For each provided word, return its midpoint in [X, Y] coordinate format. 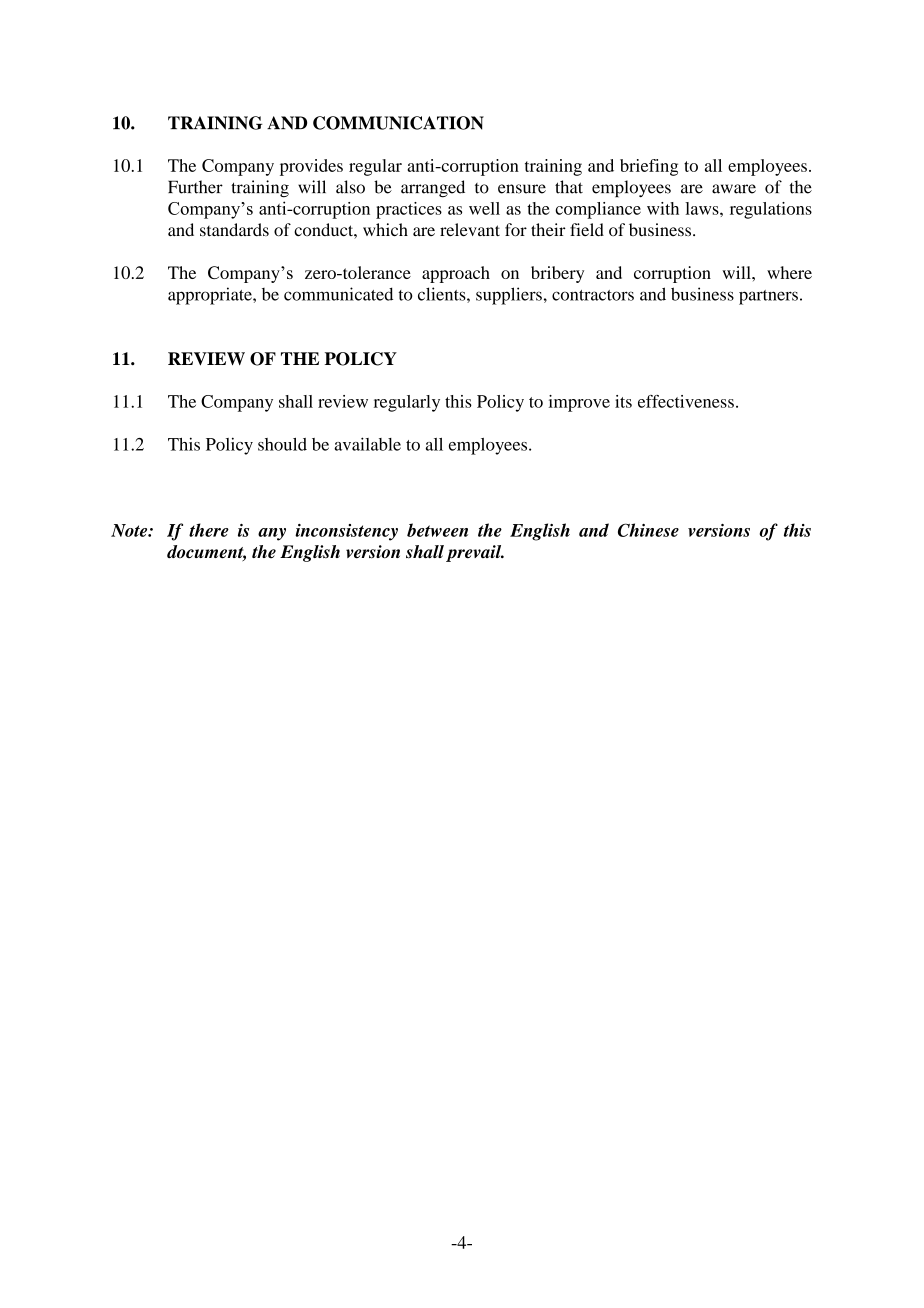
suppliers [509, 296]
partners [768, 297]
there [209, 530]
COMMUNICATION [398, 123]
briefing [649, 167]
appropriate [211, 296]
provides [311, 167]
